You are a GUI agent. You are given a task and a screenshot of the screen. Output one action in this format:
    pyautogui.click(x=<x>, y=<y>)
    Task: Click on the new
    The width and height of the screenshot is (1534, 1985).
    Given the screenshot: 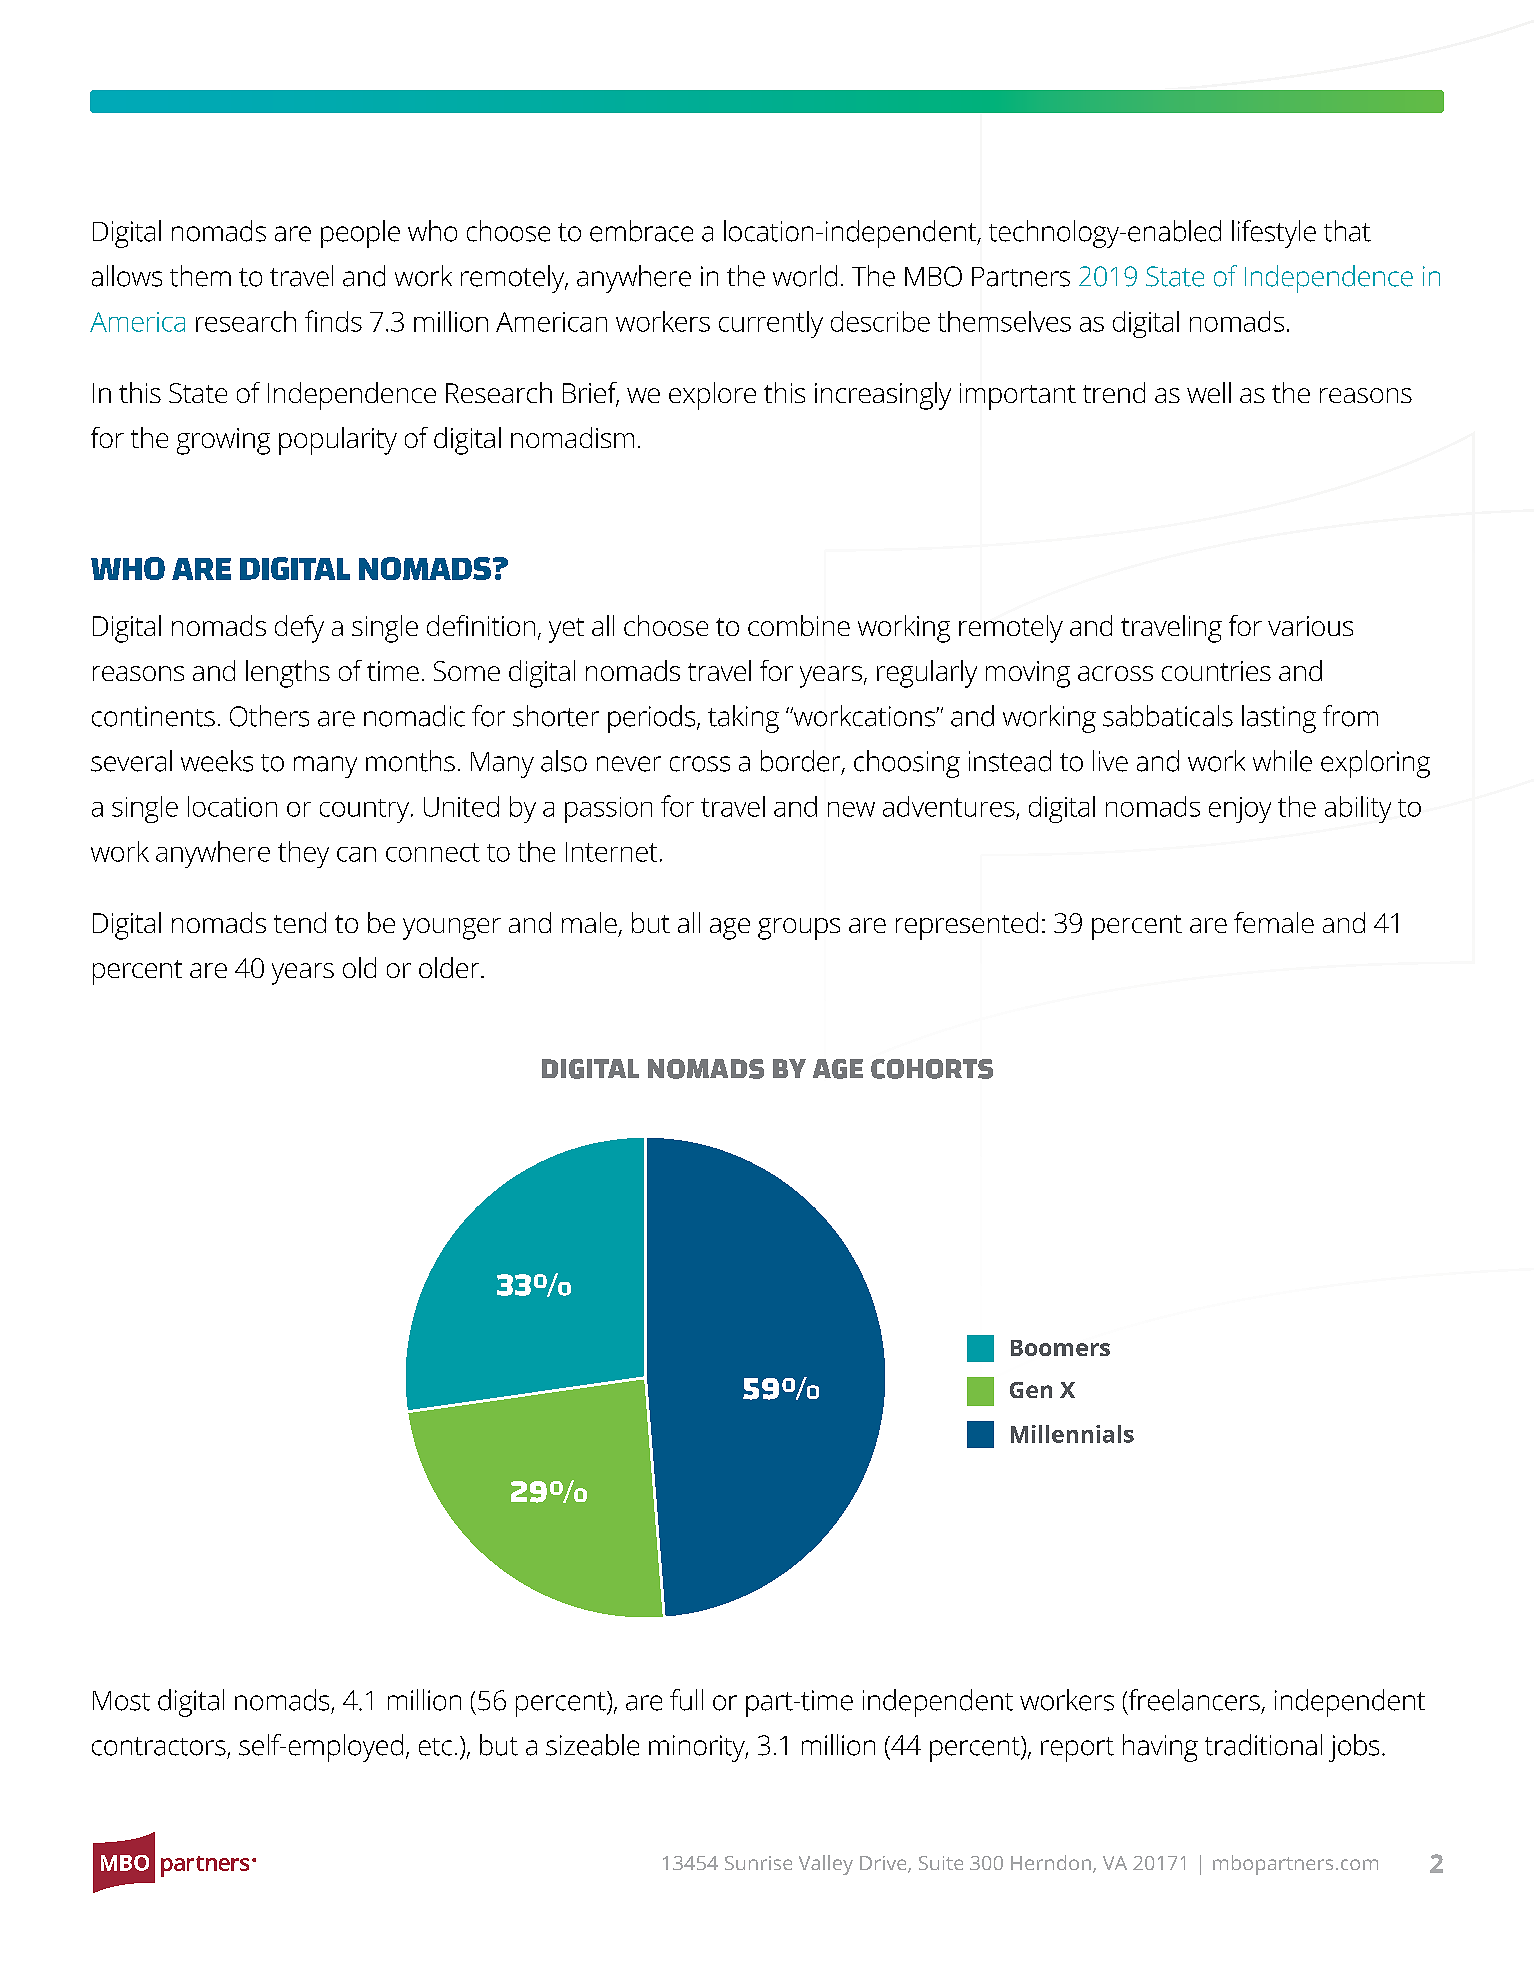 What is the action you would take?
    pyautogui.click(x=851, y=809)
